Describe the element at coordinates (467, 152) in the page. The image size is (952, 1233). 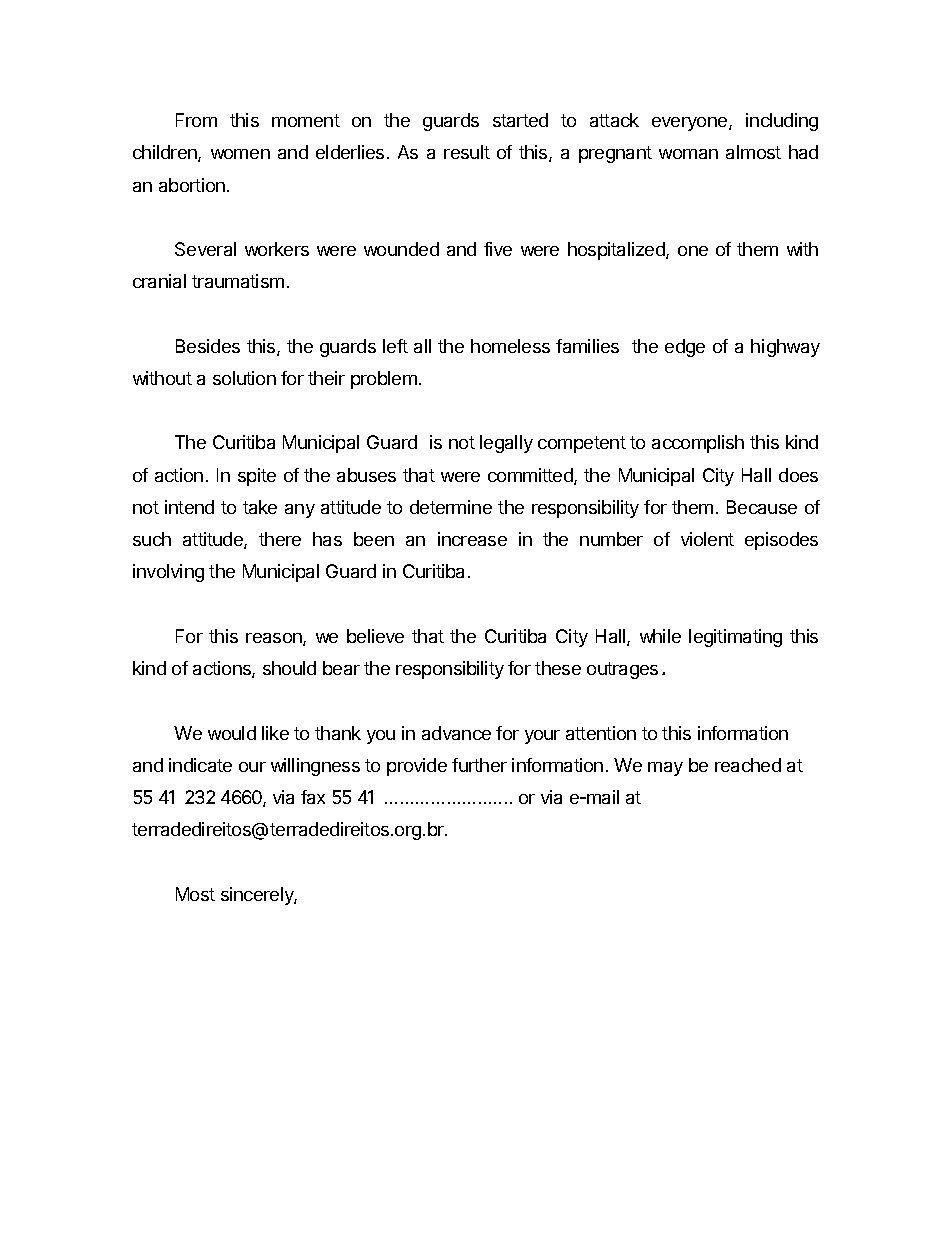
I see `result` at that location.
